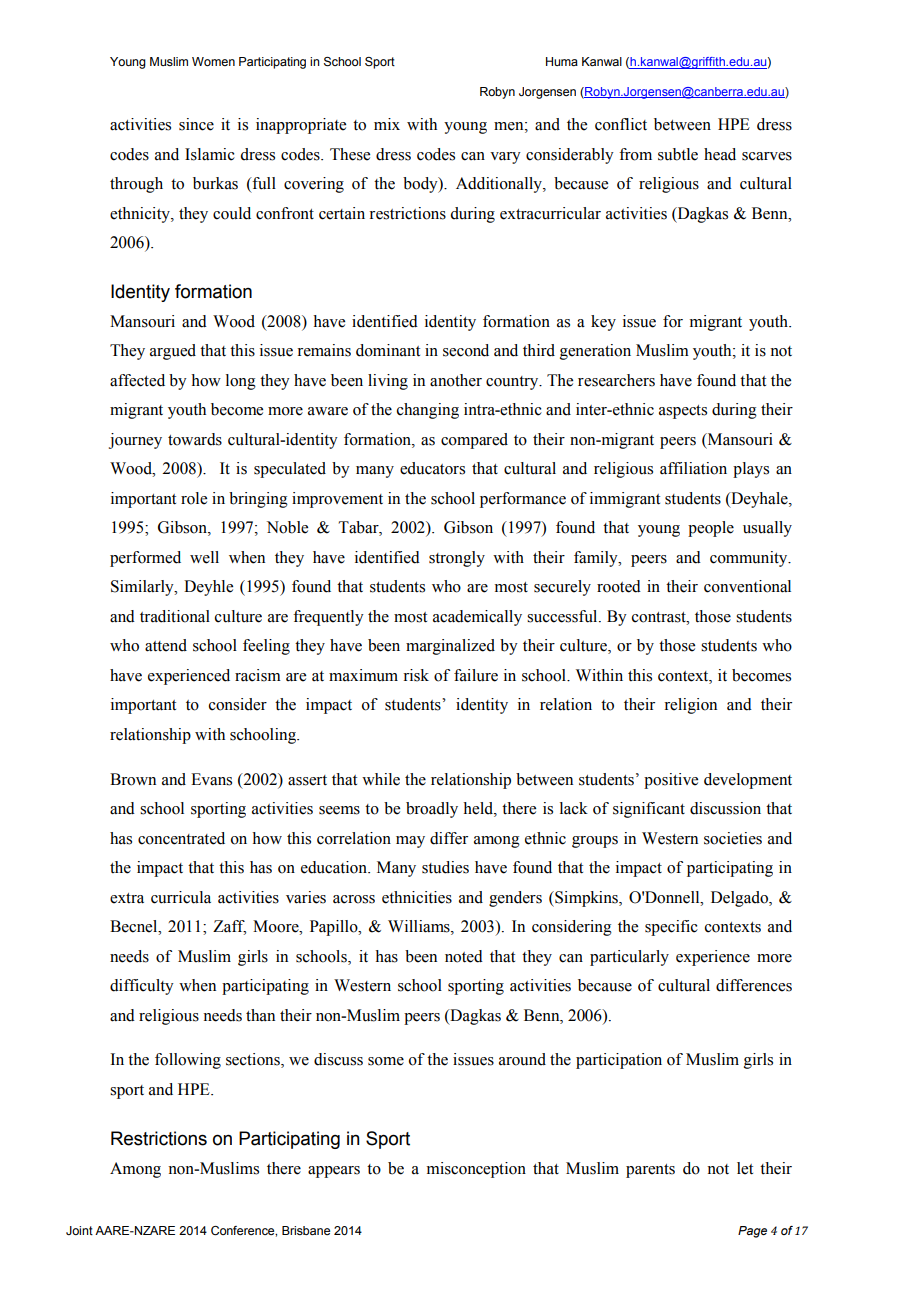 The width and height of the screenshot is (924, 1308). I want to click on since, so click(196, 124).
